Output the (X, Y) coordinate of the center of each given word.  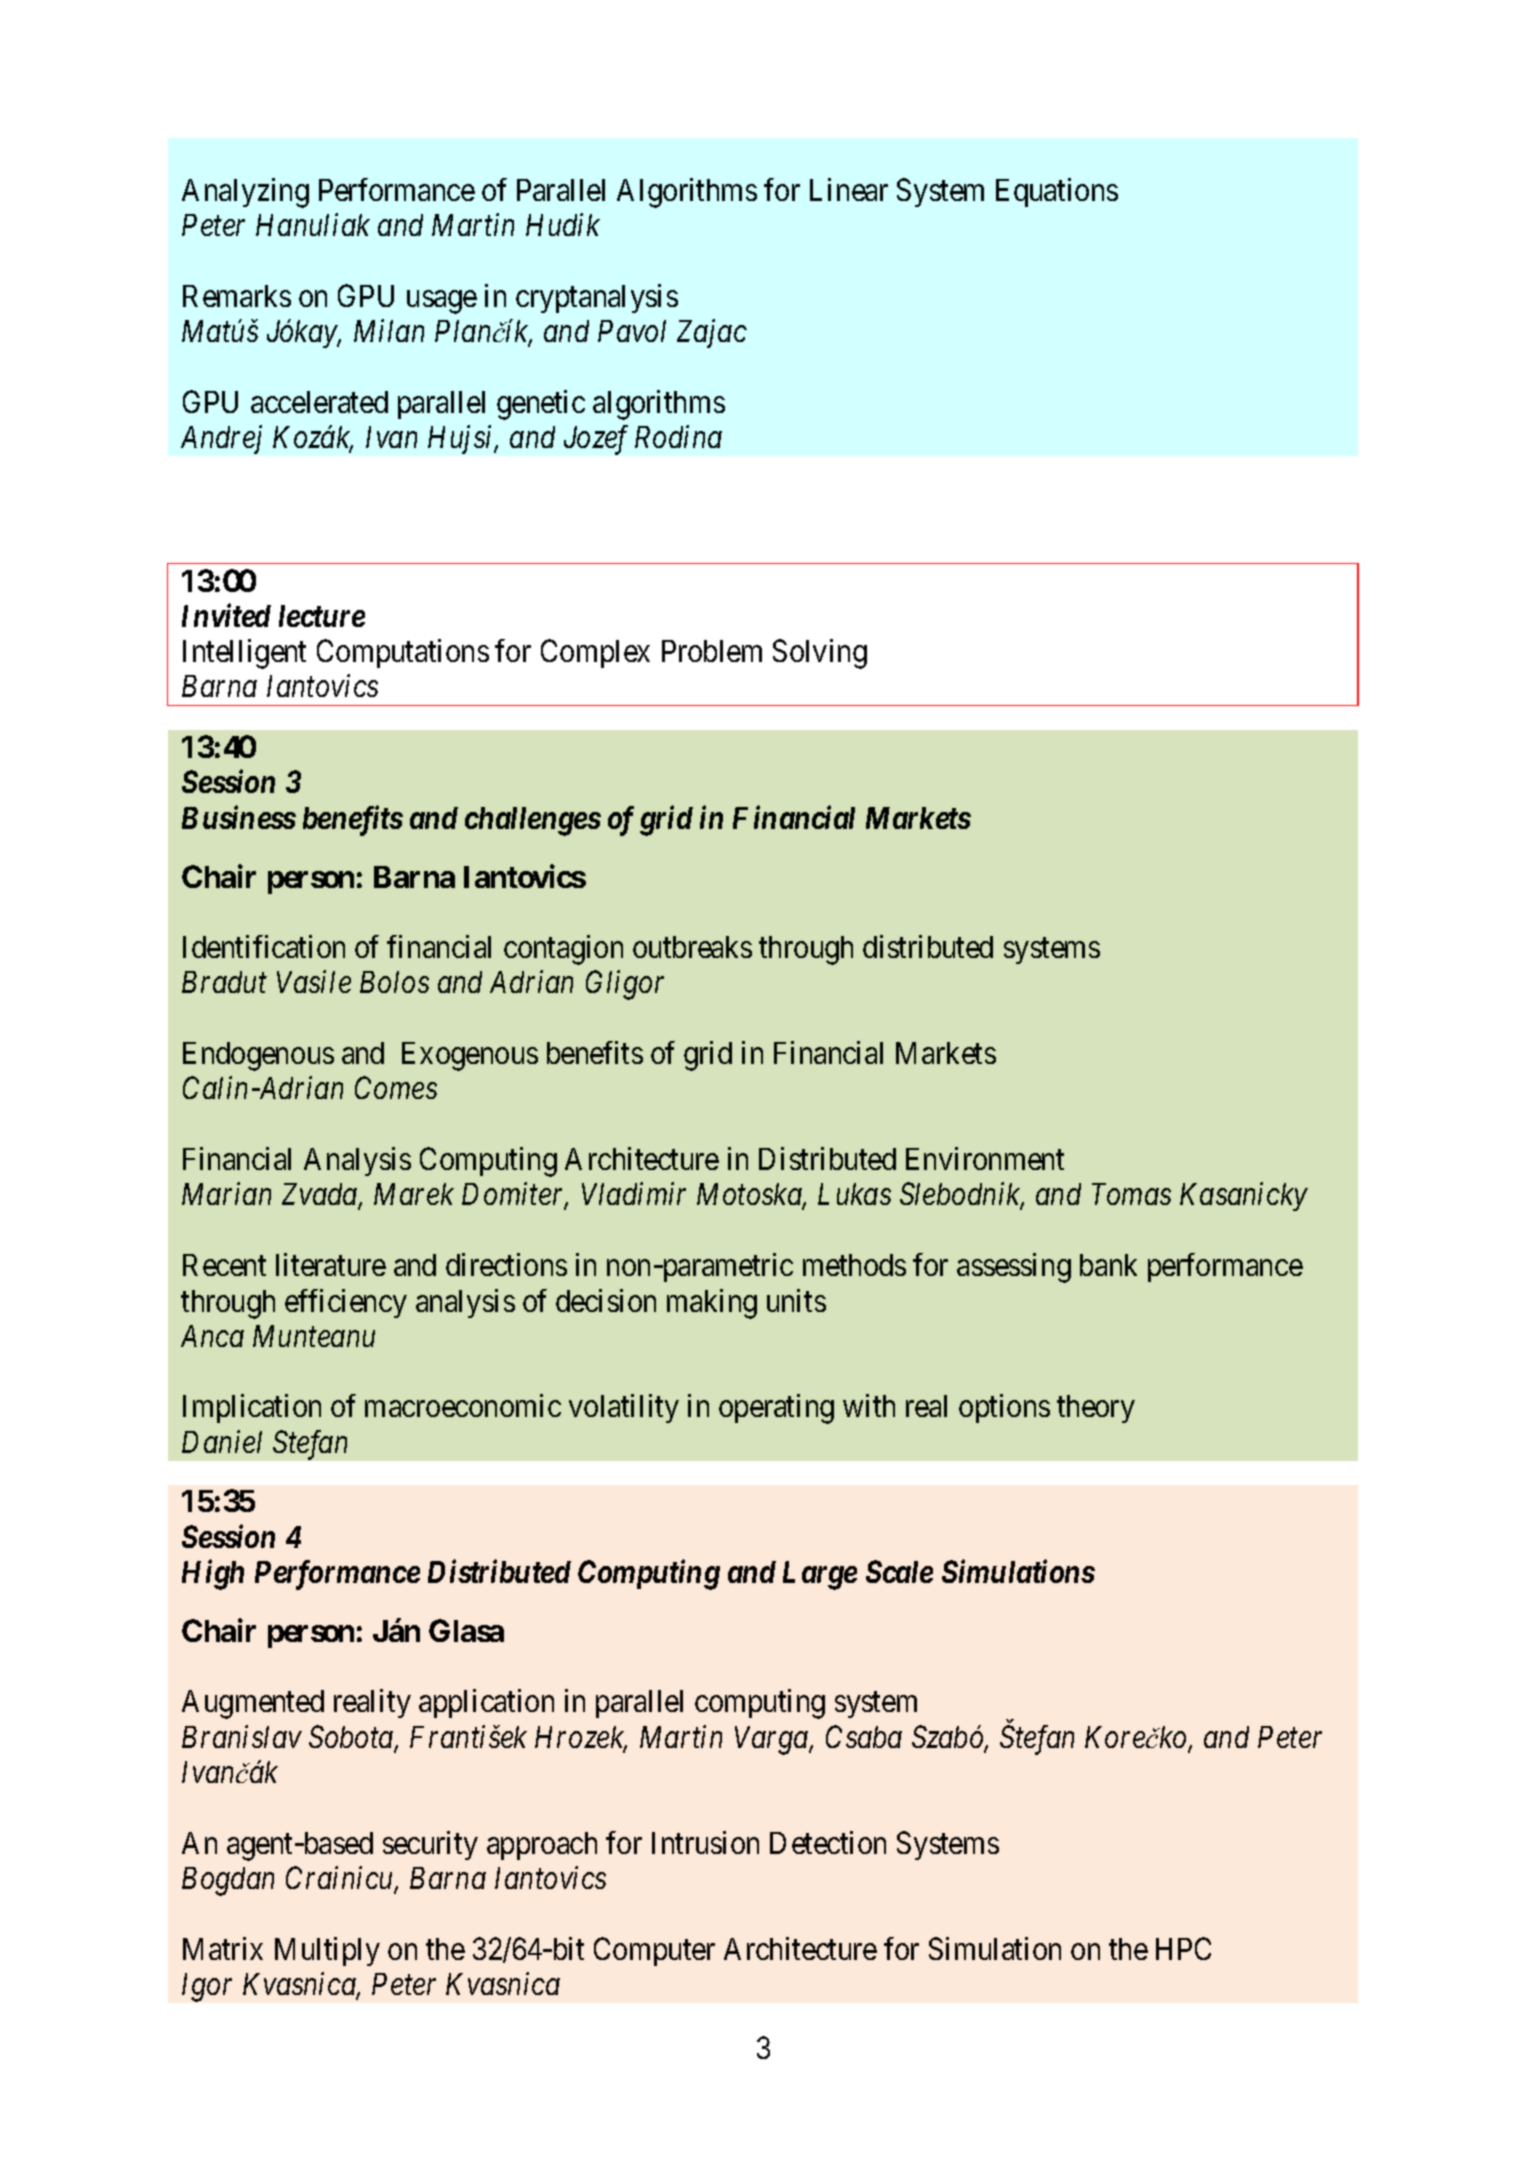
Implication (252, 1408)
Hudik (563, 224)
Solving (820, 654)
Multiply (327, 1951)
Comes (396, 1088)
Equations (1057, 192)
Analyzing (245, 193)
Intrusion (705, 1842)
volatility (624, 1408)
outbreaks (692, 947)
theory (1096, 1409)
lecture (322, 616)
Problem (712, 651)
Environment (985, 1158)
